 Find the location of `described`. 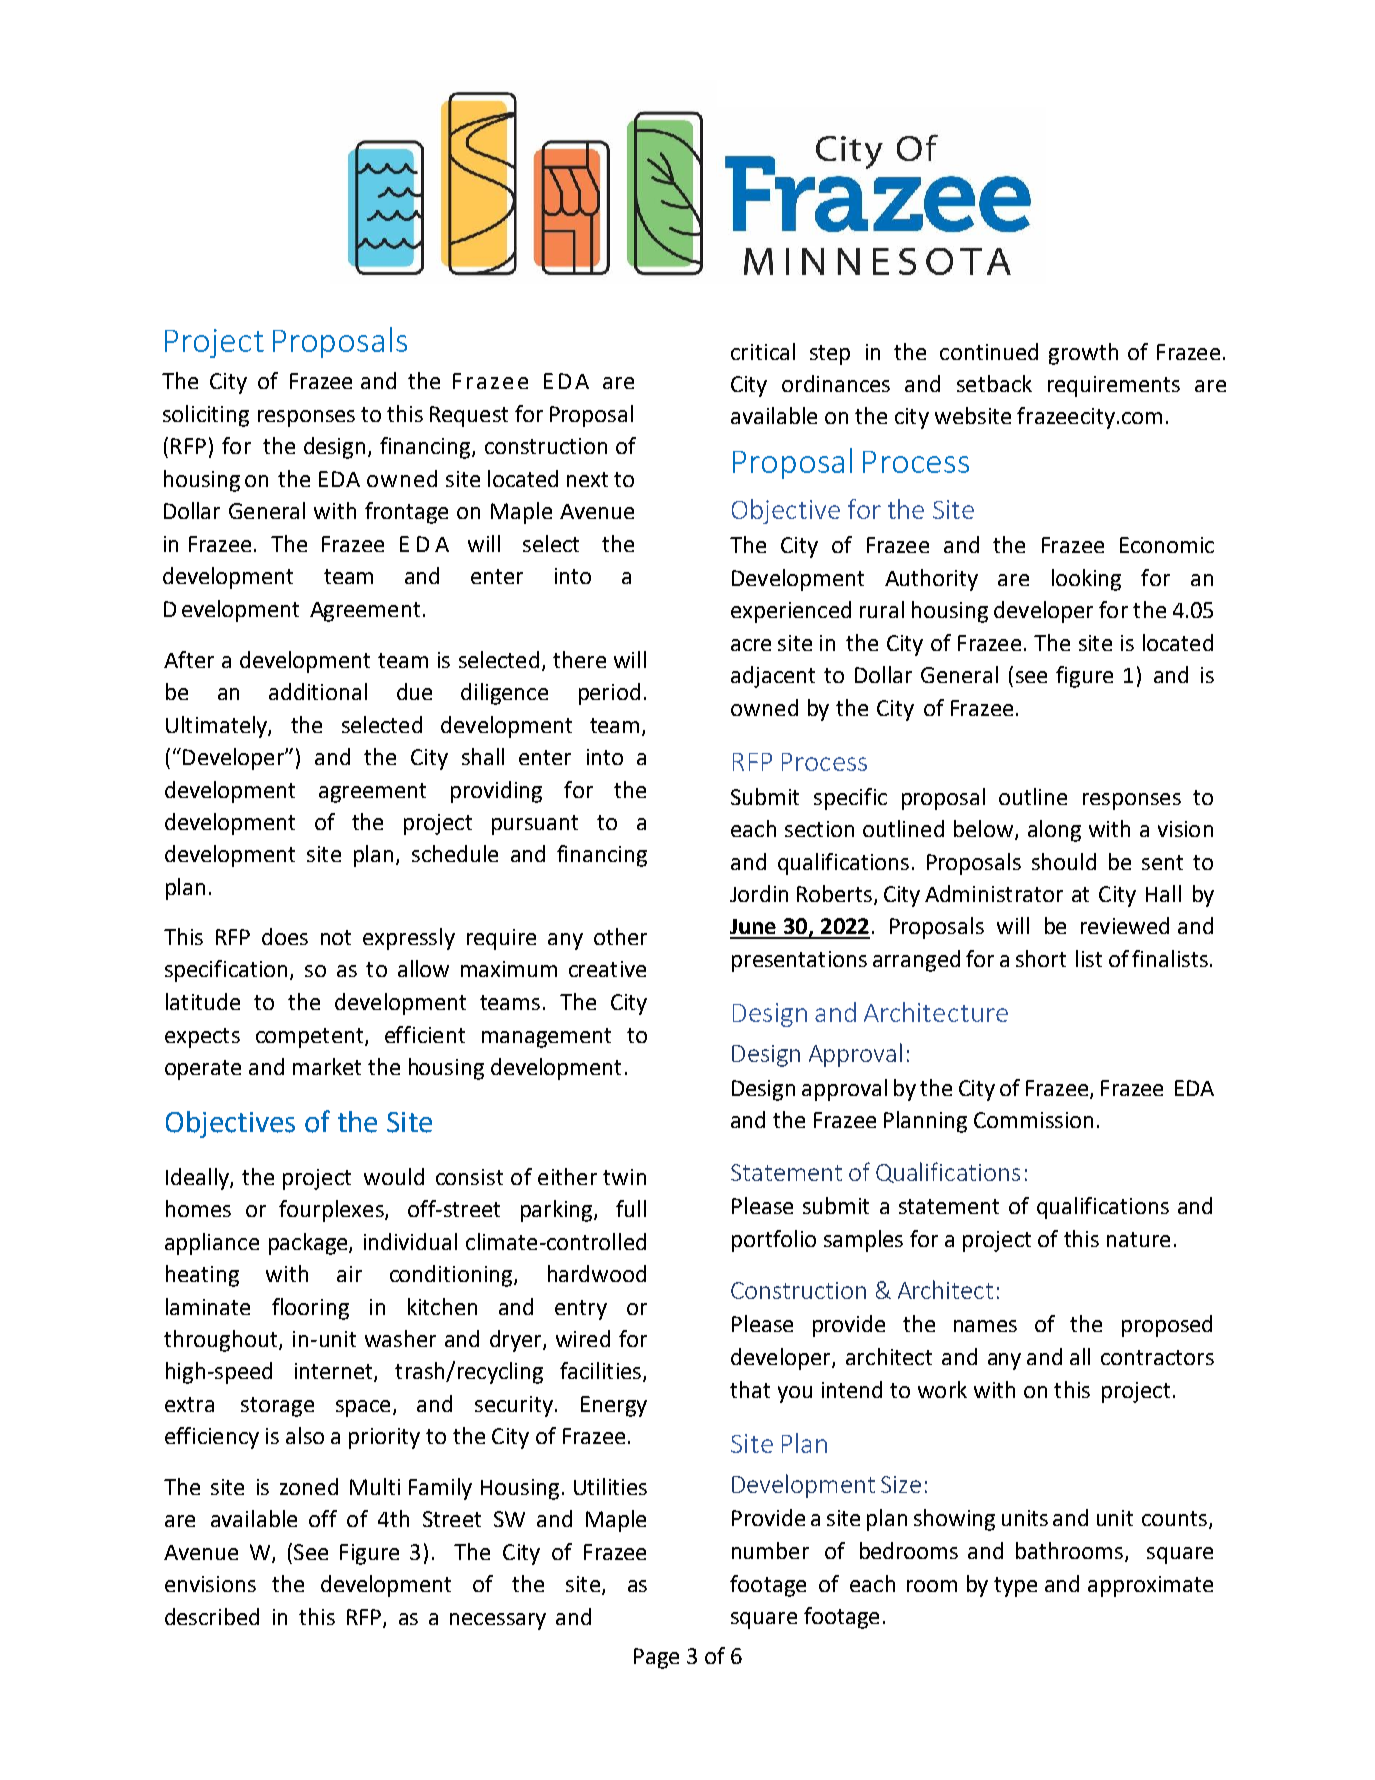

described is located at coordinates (212, 1616).
